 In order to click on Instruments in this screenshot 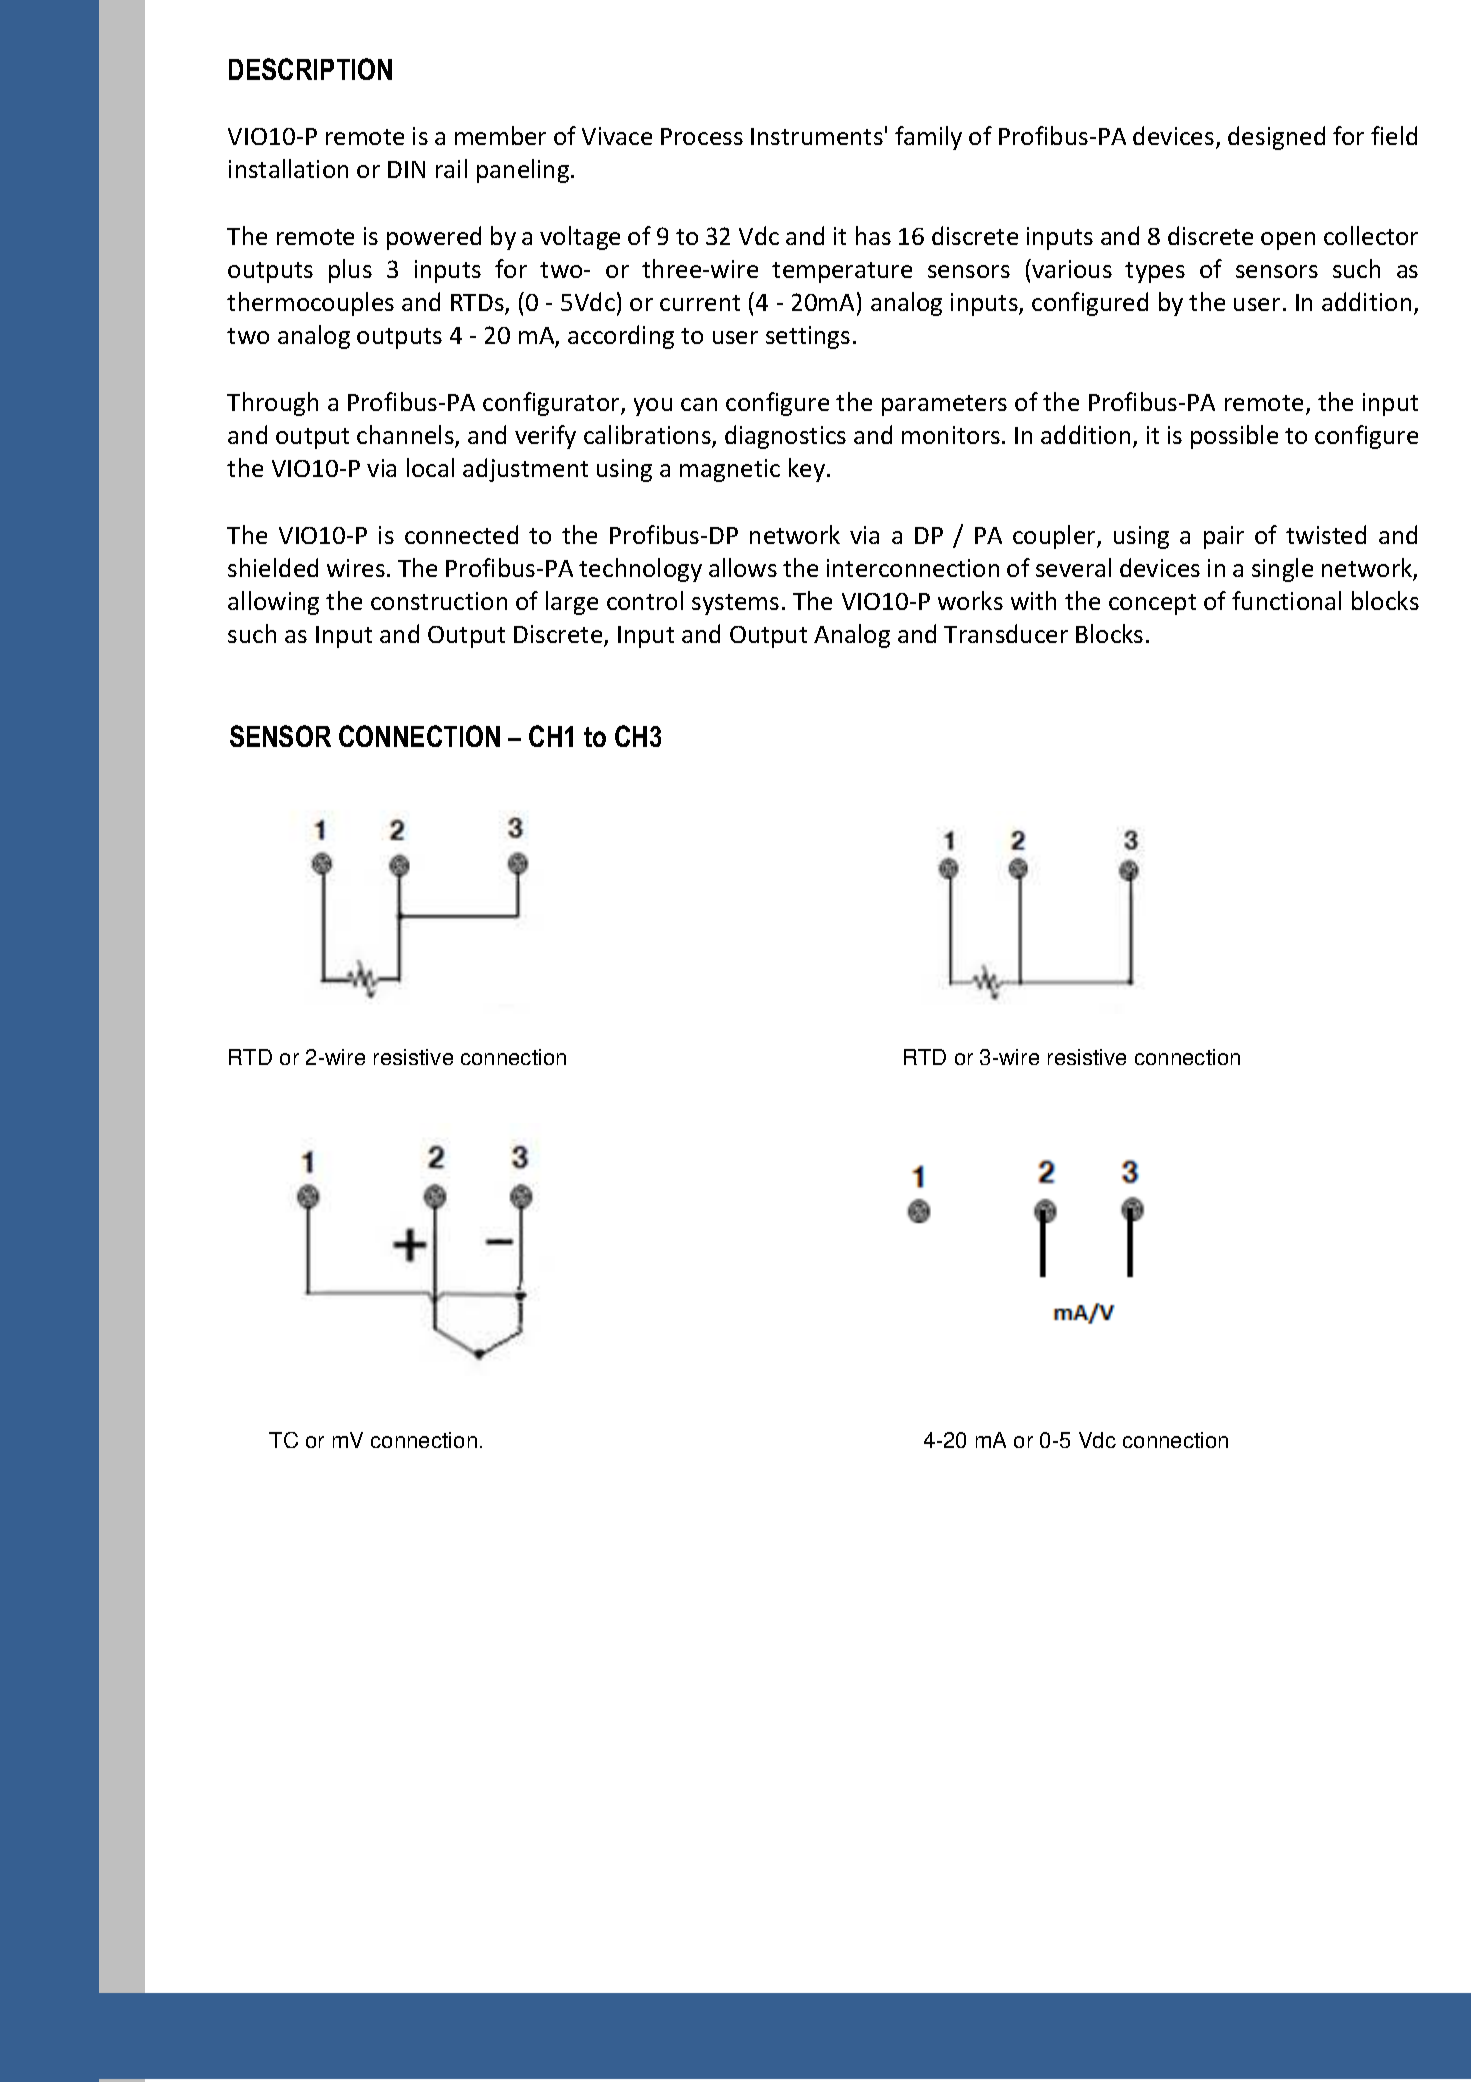, I will do `click(817, 136)`.
